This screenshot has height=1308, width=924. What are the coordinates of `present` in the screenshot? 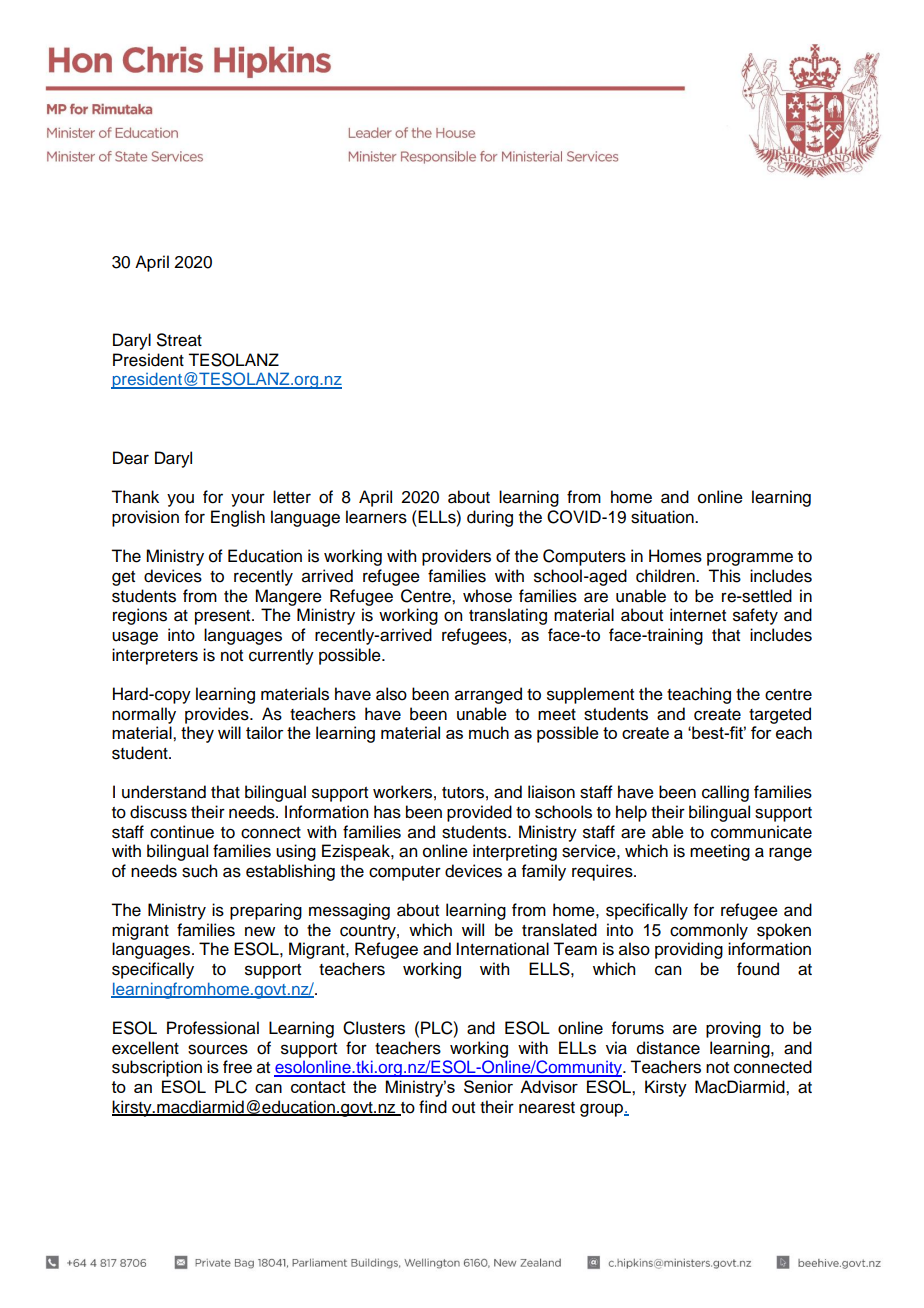 It's located at (224, 617).
